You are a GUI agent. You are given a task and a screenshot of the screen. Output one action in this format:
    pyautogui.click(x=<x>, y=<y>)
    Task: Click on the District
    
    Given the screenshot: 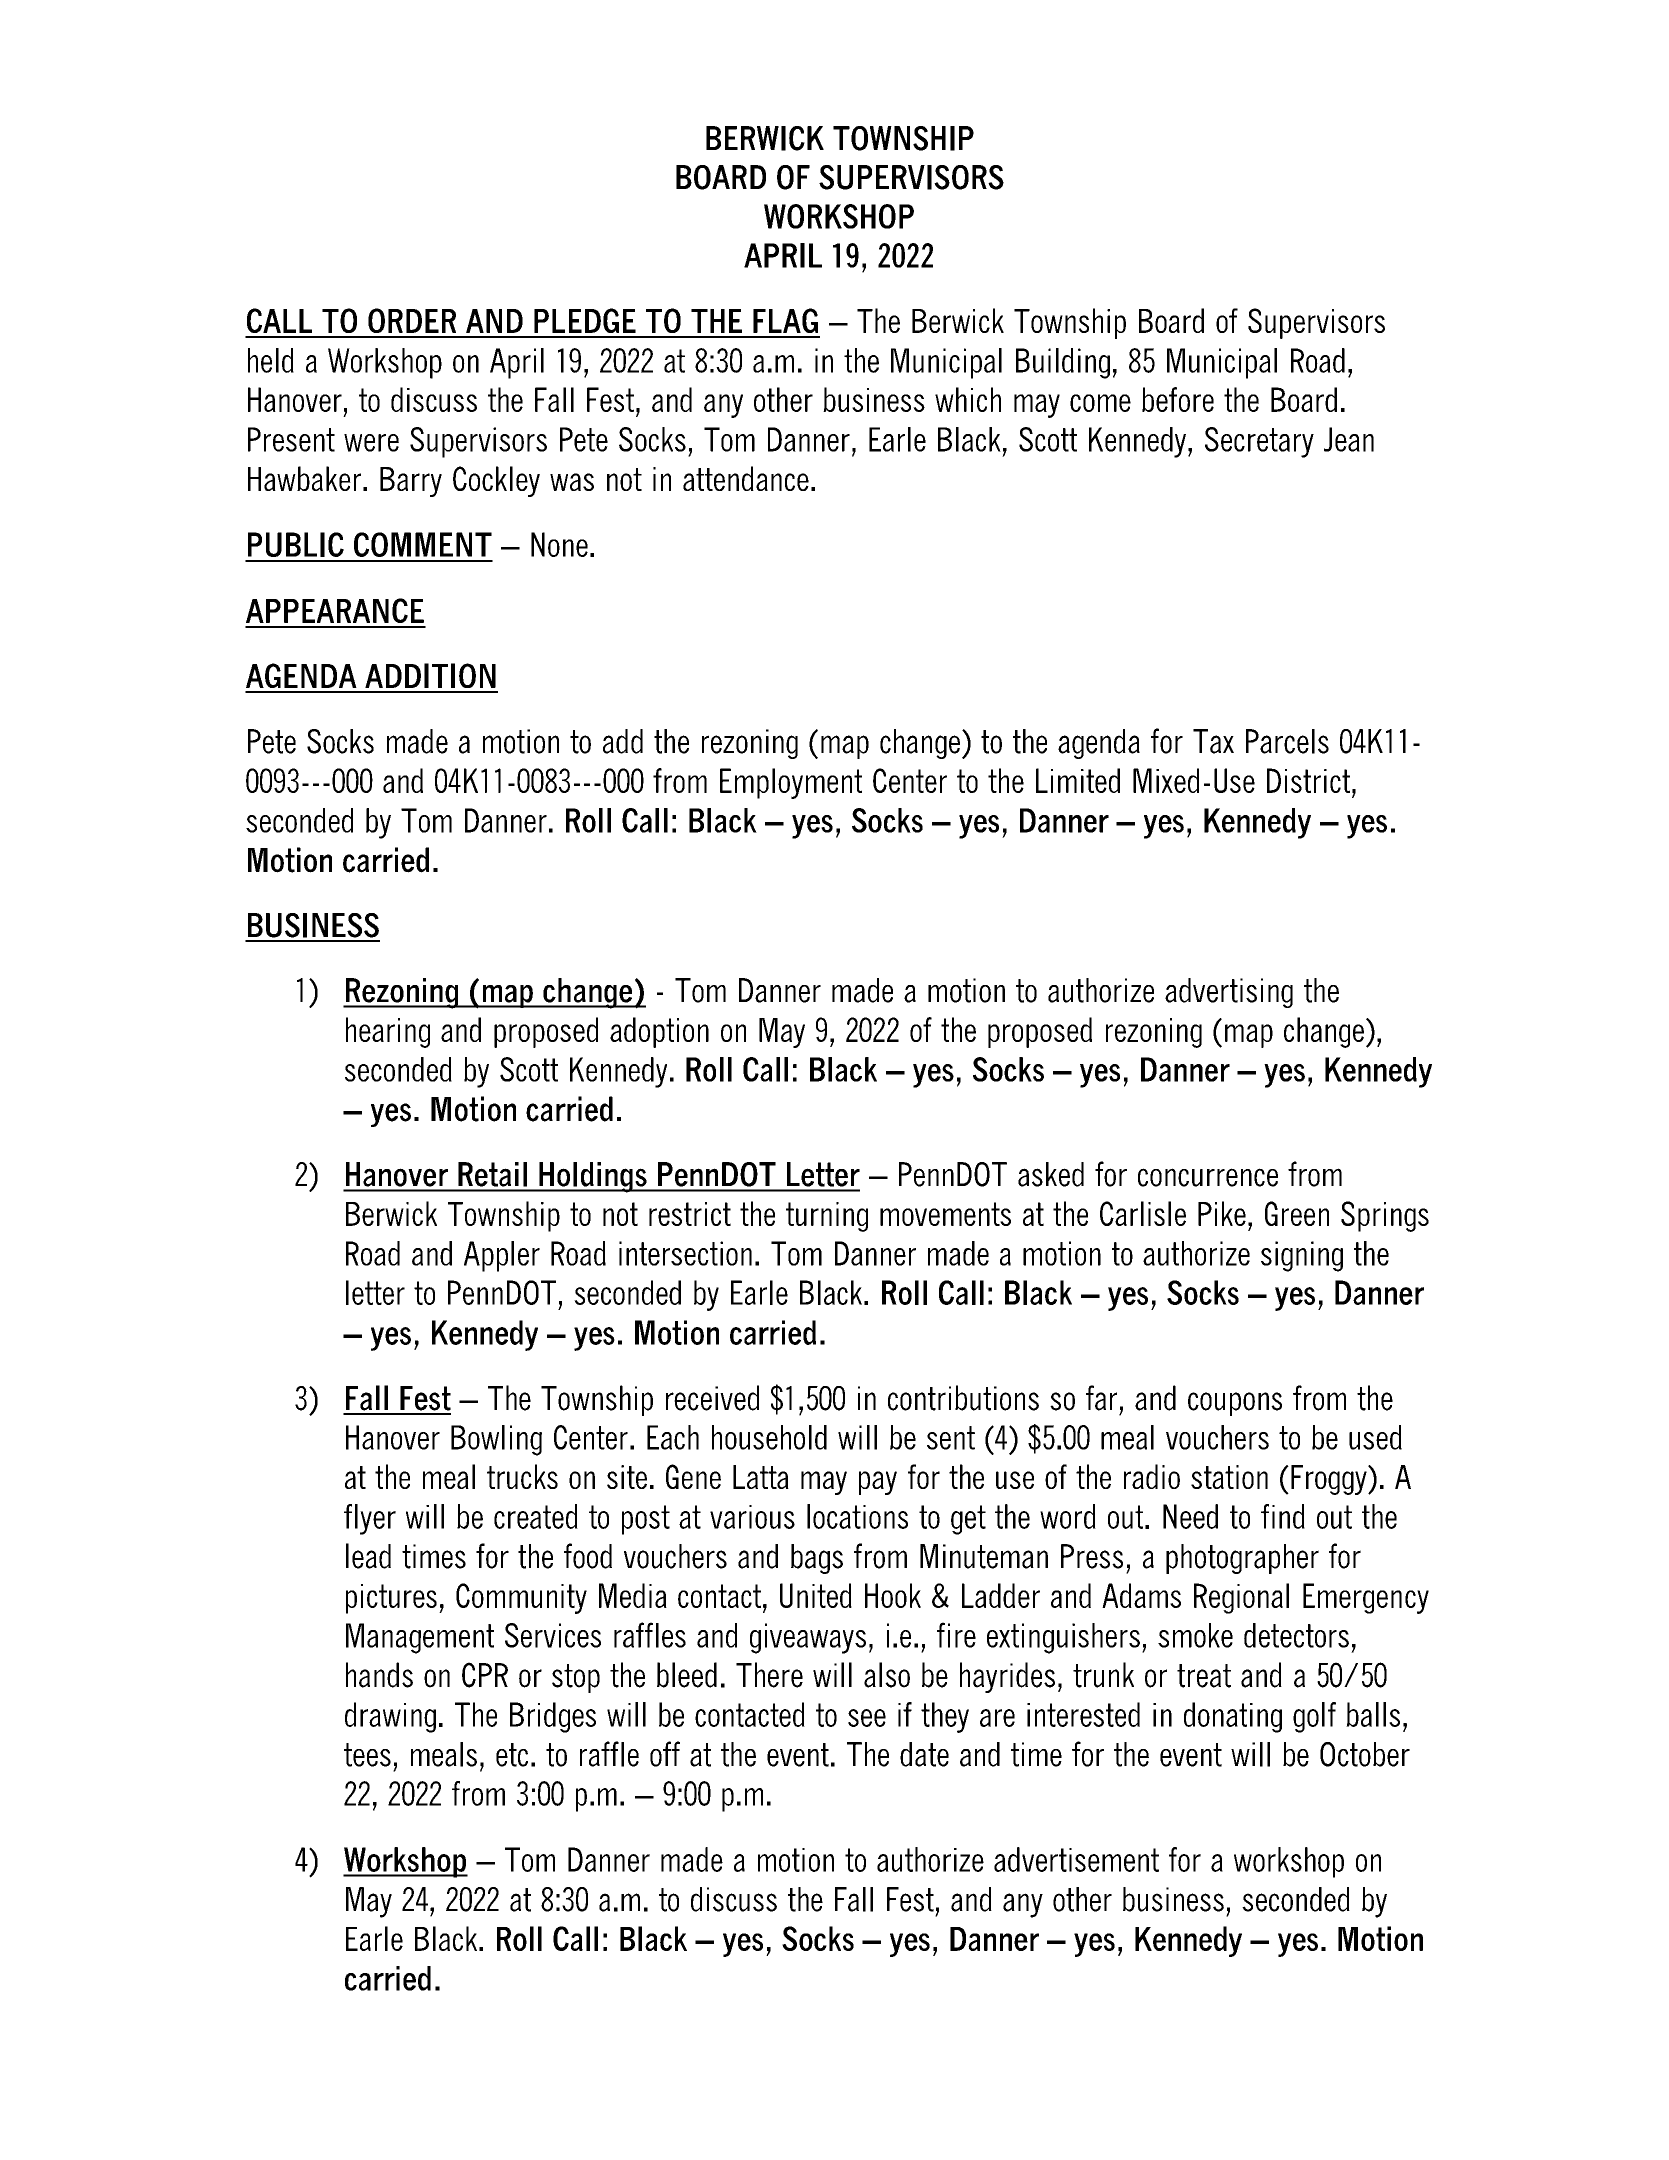 What is the action you would take?
    pyautogui.click(x=1308, y=780)
